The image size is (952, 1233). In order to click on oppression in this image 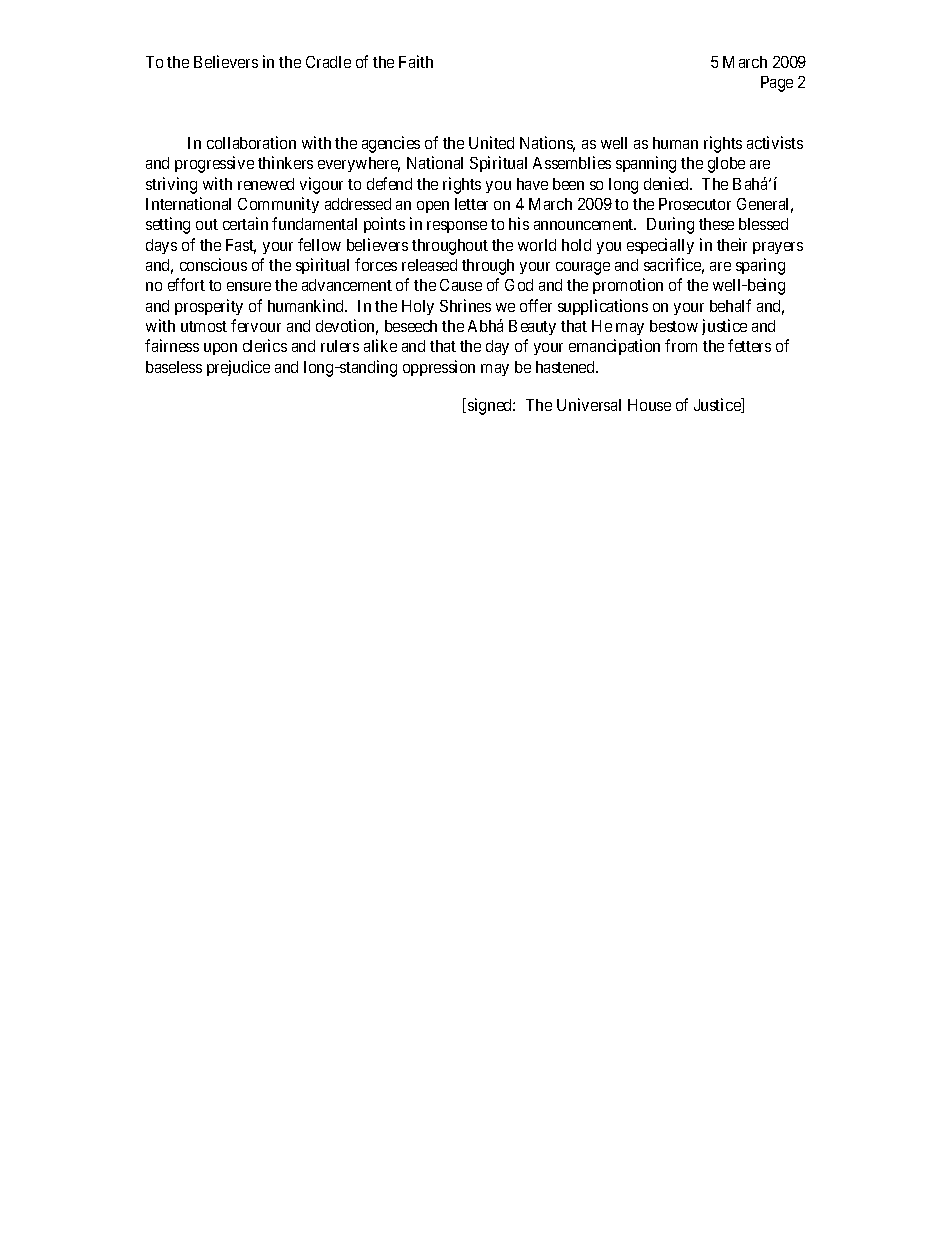, I will do `click(439, 368)`.
